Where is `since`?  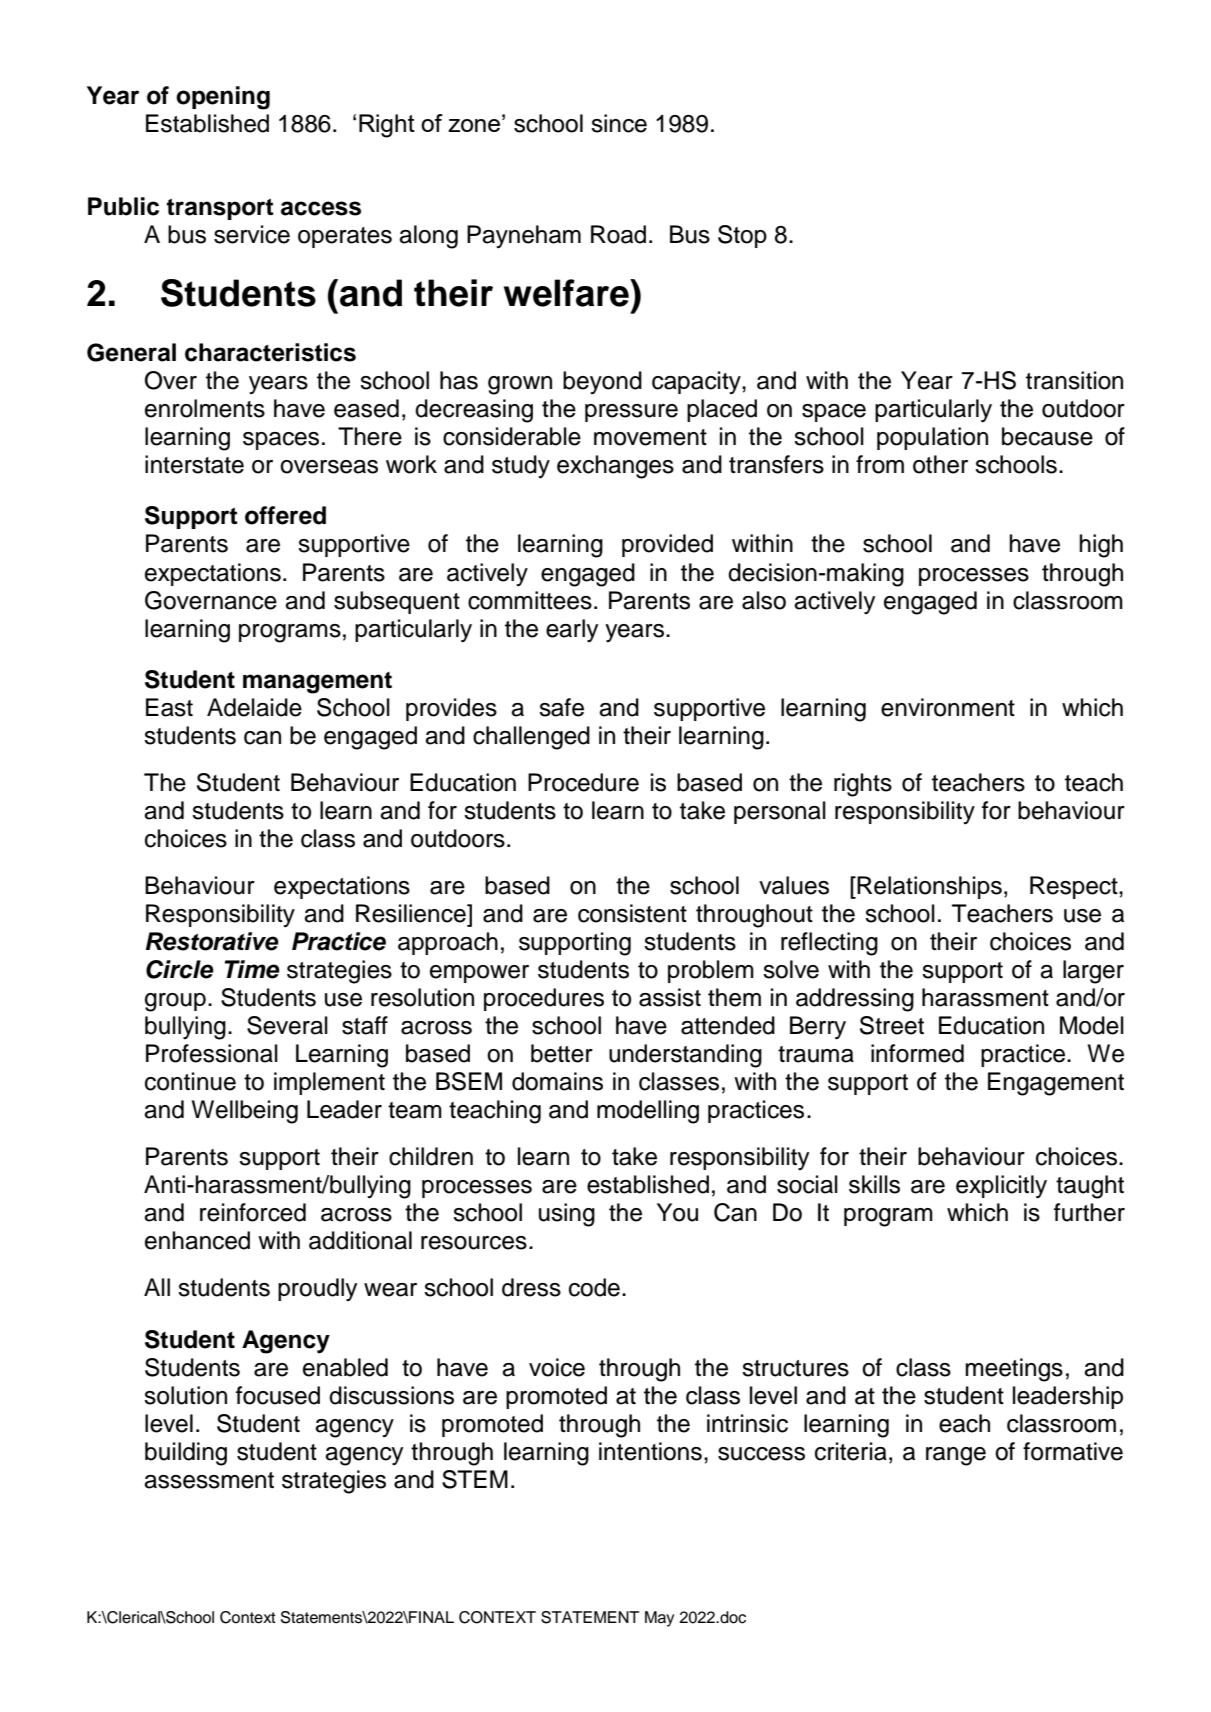 since is located at coordinates (619, 123).
